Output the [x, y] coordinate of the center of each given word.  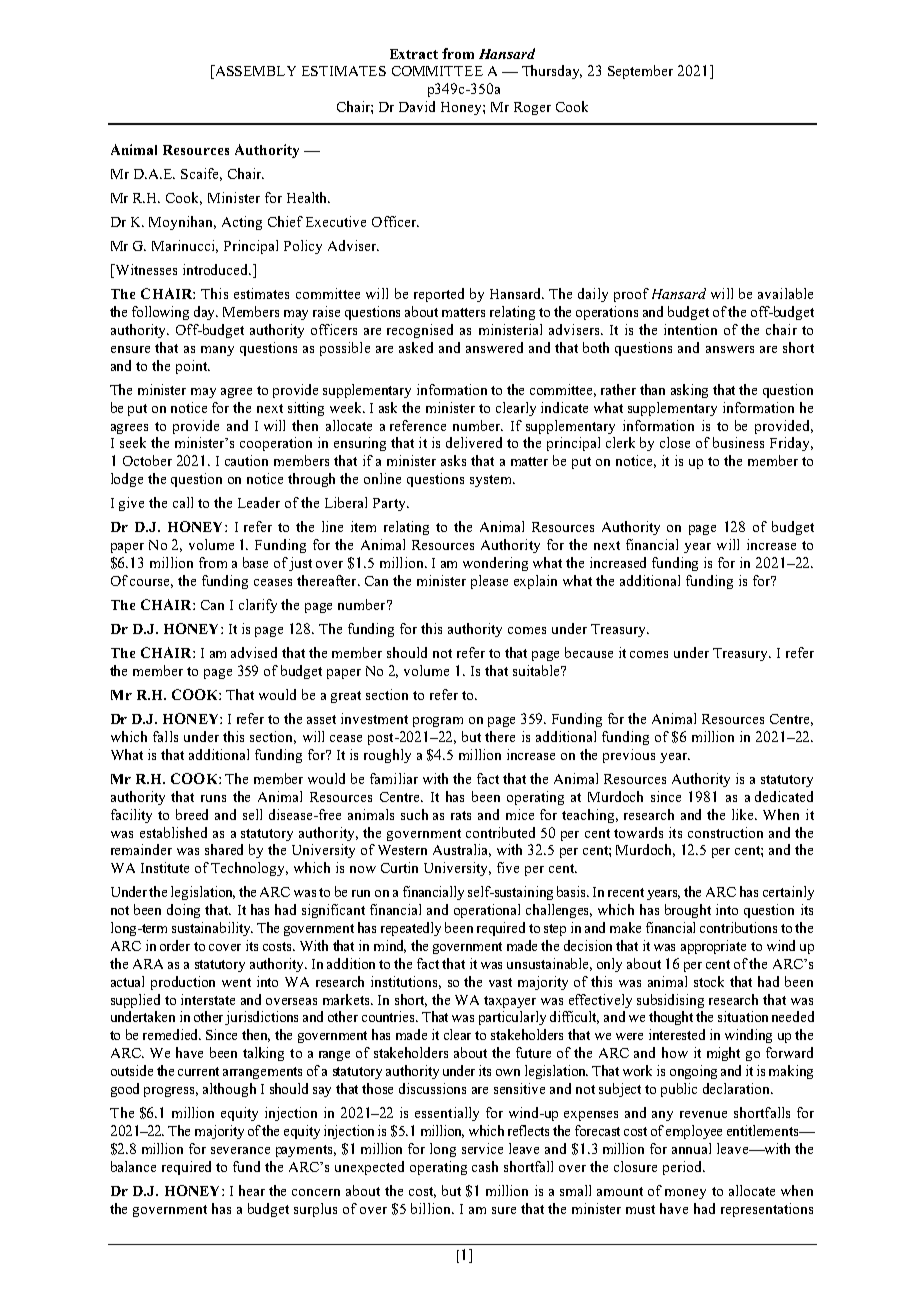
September [640, 72]
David [417, 106]
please [489, 582]
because [589, 652]
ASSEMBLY [254, 72]
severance [240, 1150]
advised [254, 652]
